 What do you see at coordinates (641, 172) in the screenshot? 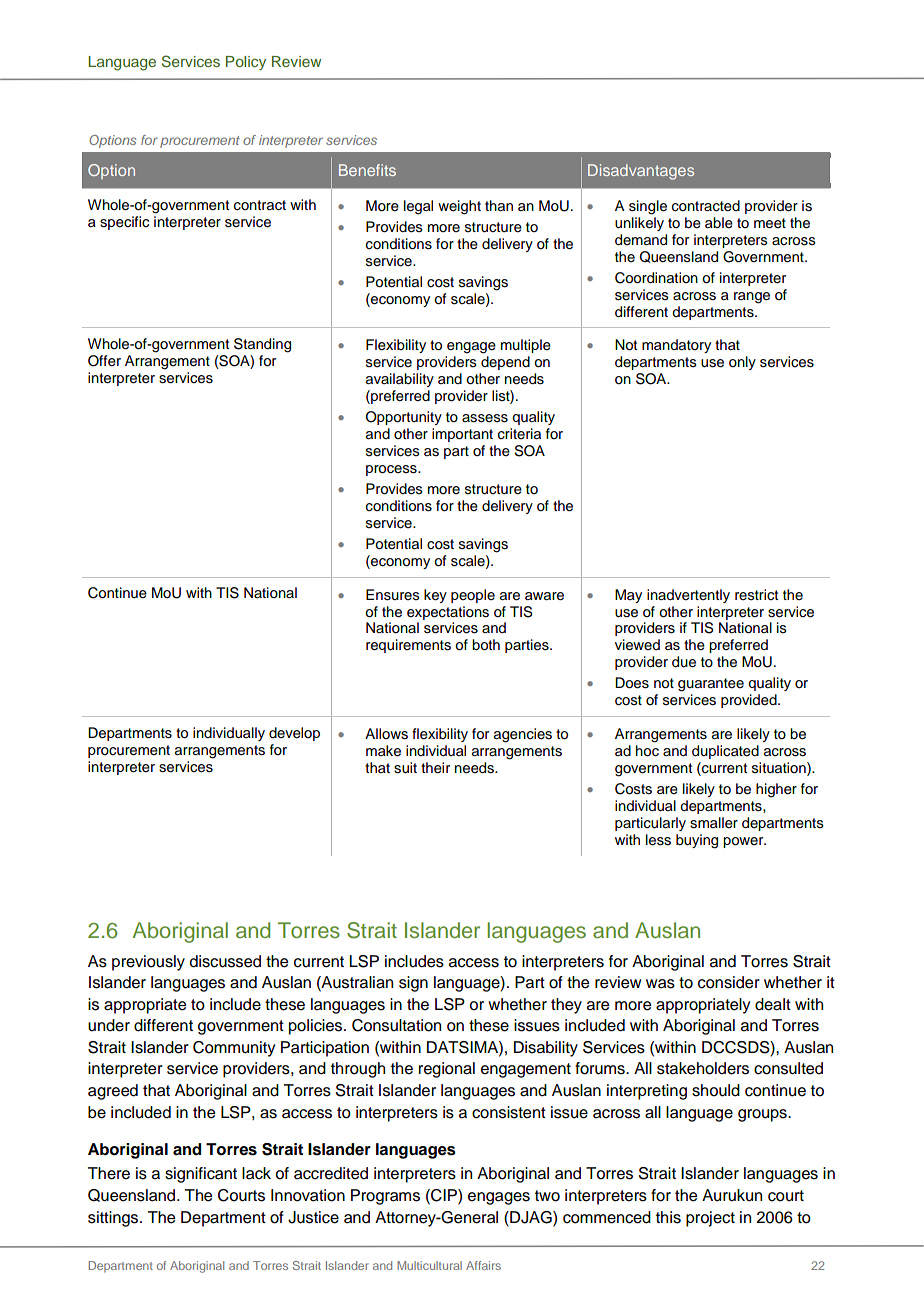
I see `Disadvantages` at bounding box center [641, 172].
